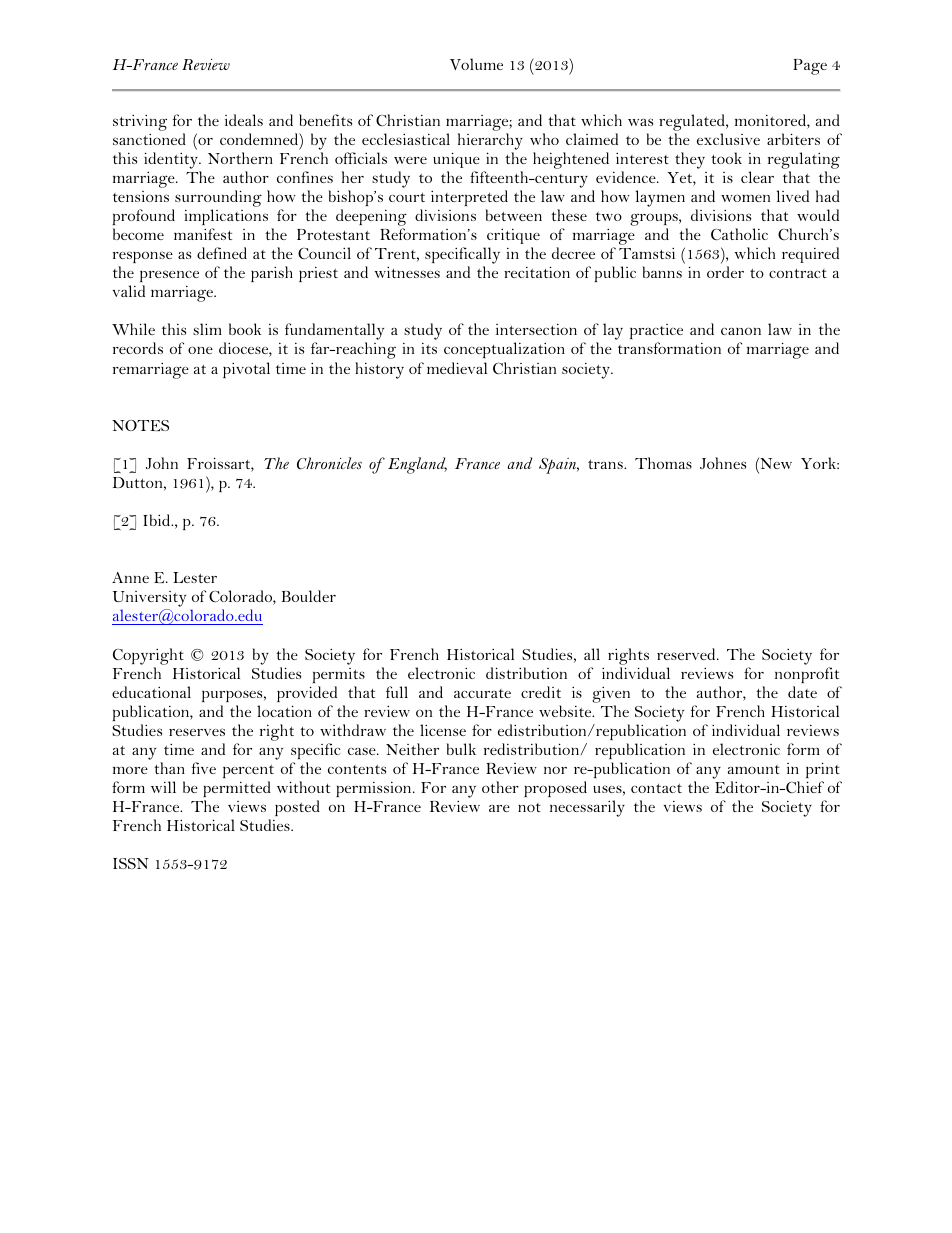 The image size is (952, 1233). I want to click on are, so click(499, 808).
